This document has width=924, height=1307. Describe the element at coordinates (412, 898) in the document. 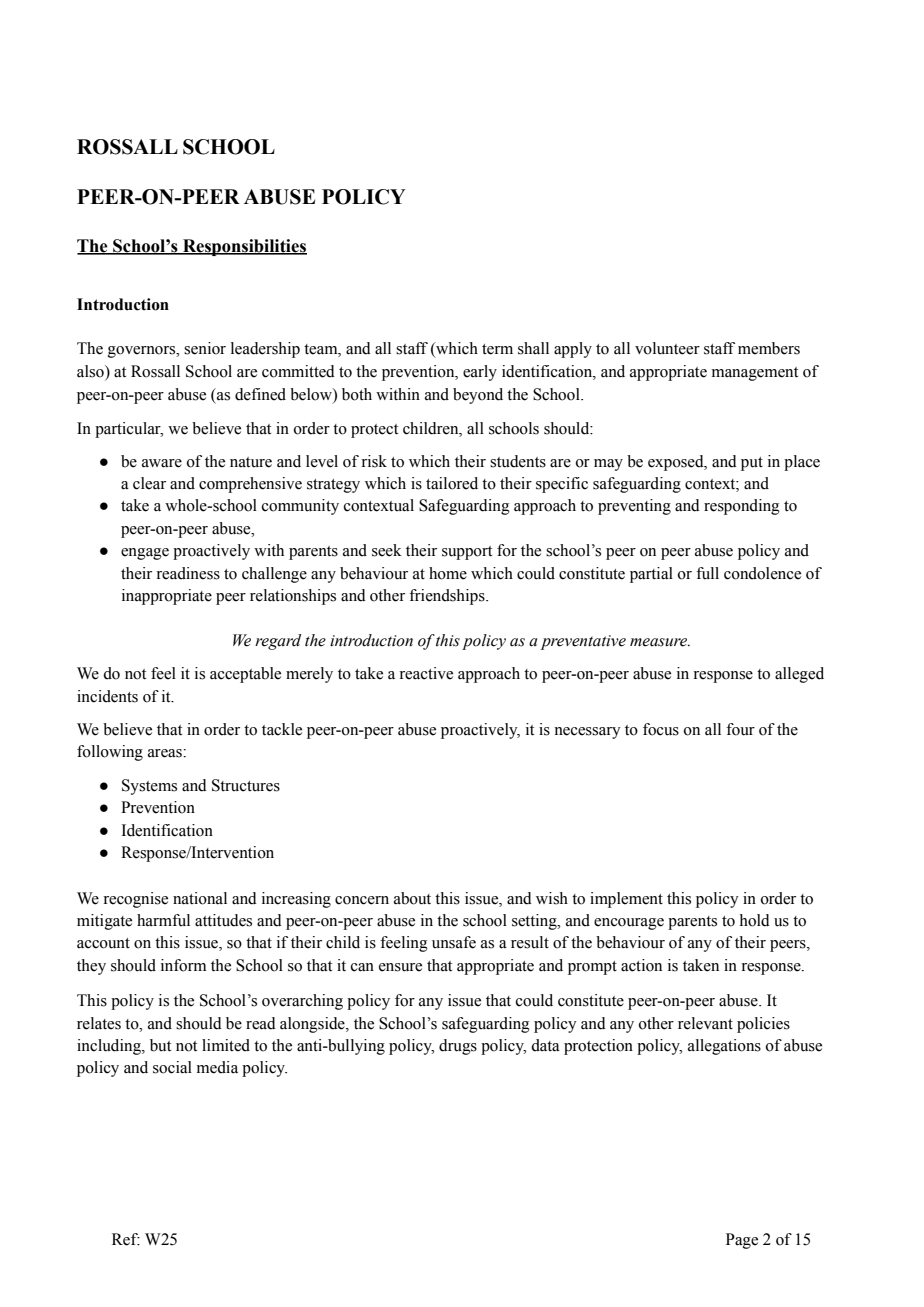

I see `about` at that location.
